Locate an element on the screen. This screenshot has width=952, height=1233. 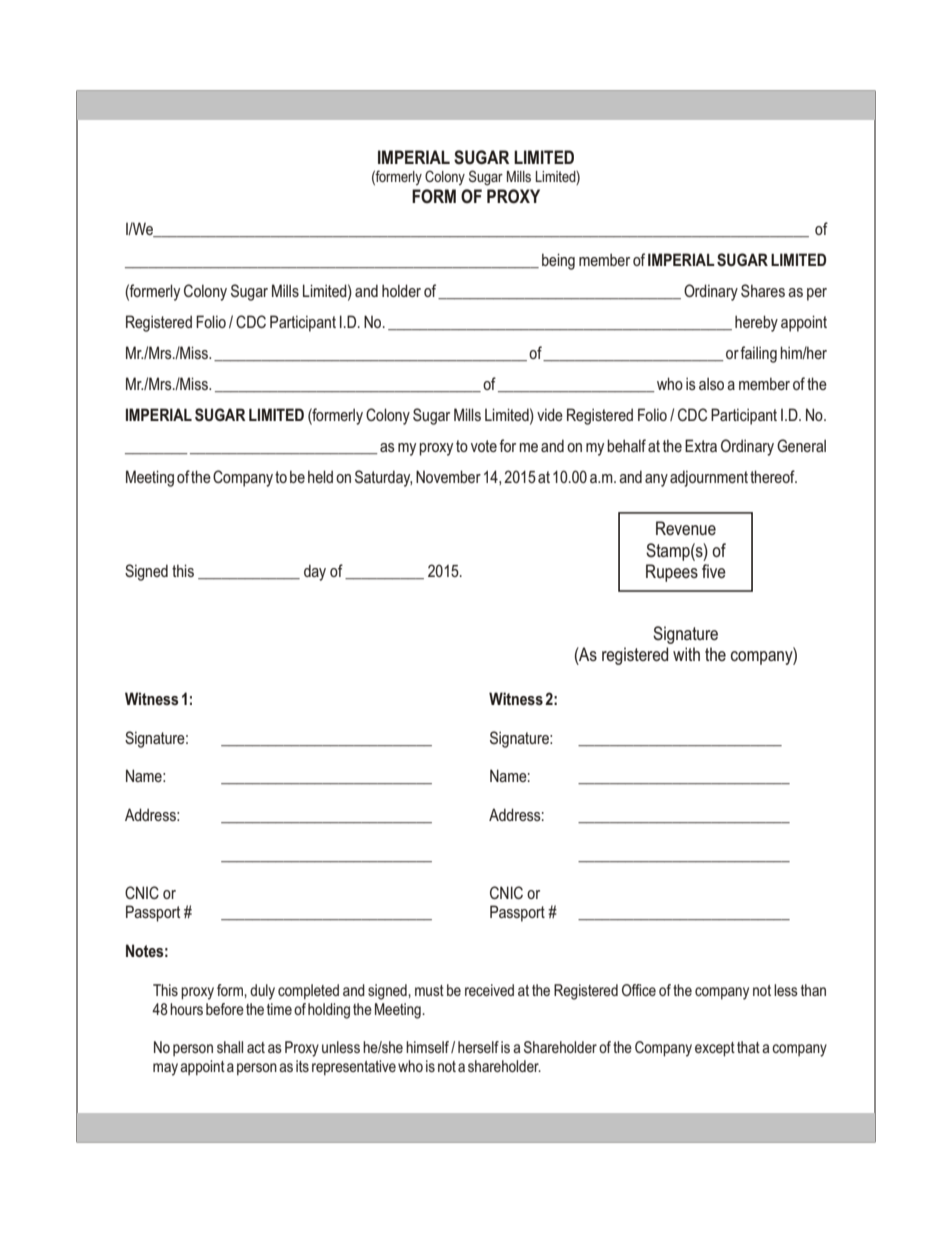
with is located at coordinates (686, 654).
